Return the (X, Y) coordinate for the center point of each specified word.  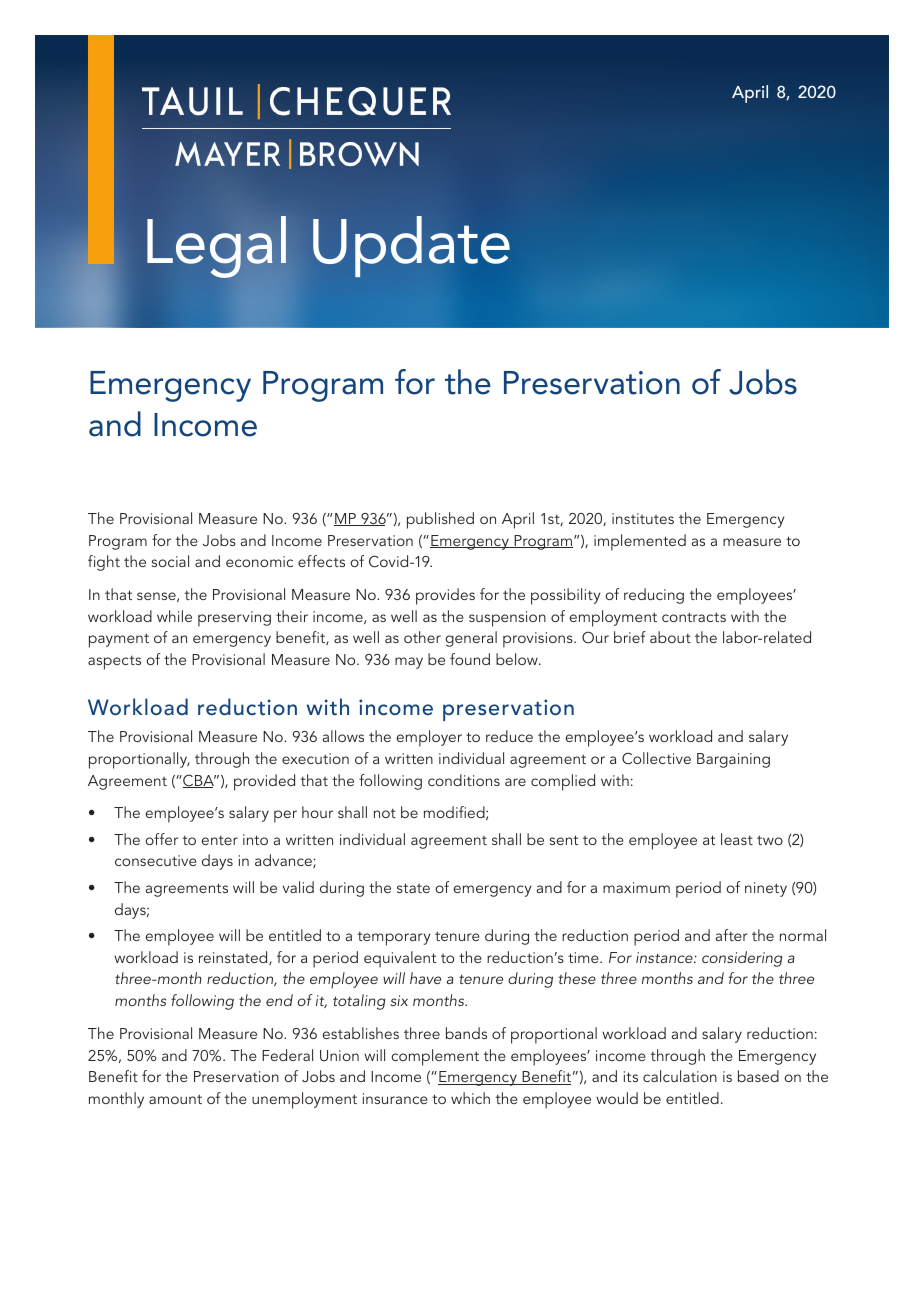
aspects (114, 662)
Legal (216, 247)
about (670, 637)
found (470, 659)
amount (175, 1099)
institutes (643, 518)
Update (411, 246)
